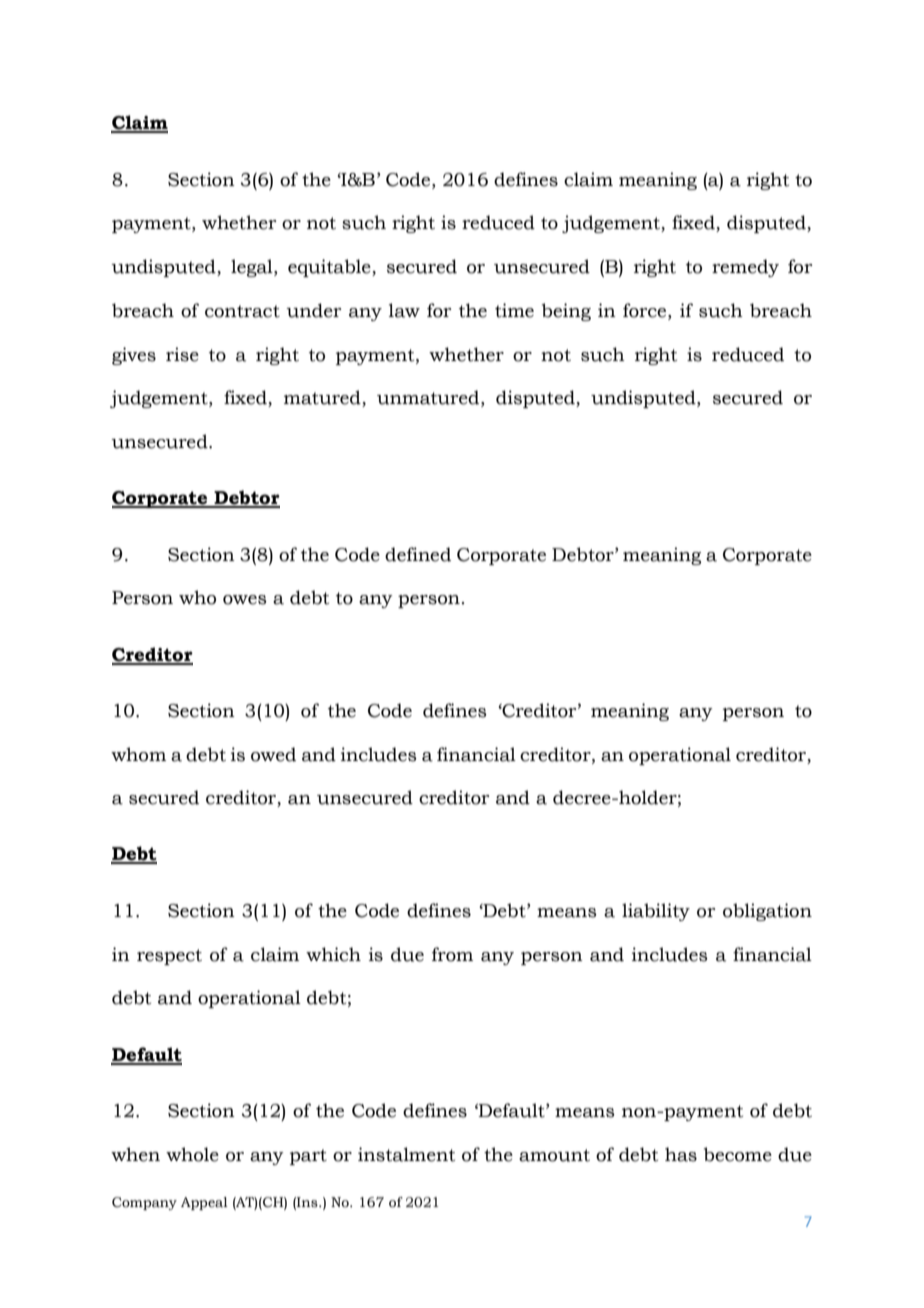  Describe the element at coordinates (566, 312) in the screenshot. I see `being` at that location.
